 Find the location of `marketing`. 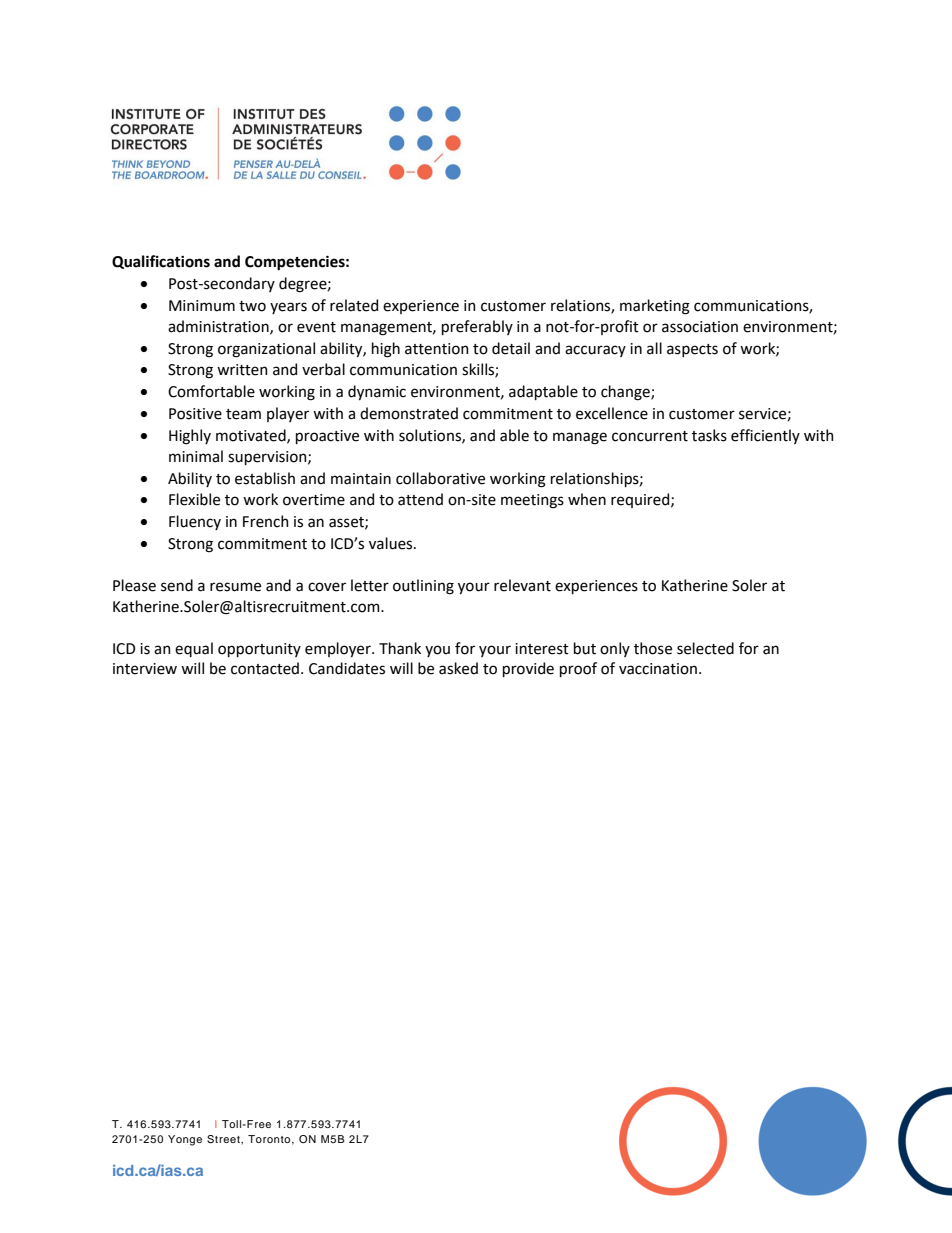

marketing is located at coordinates (655, 307).
